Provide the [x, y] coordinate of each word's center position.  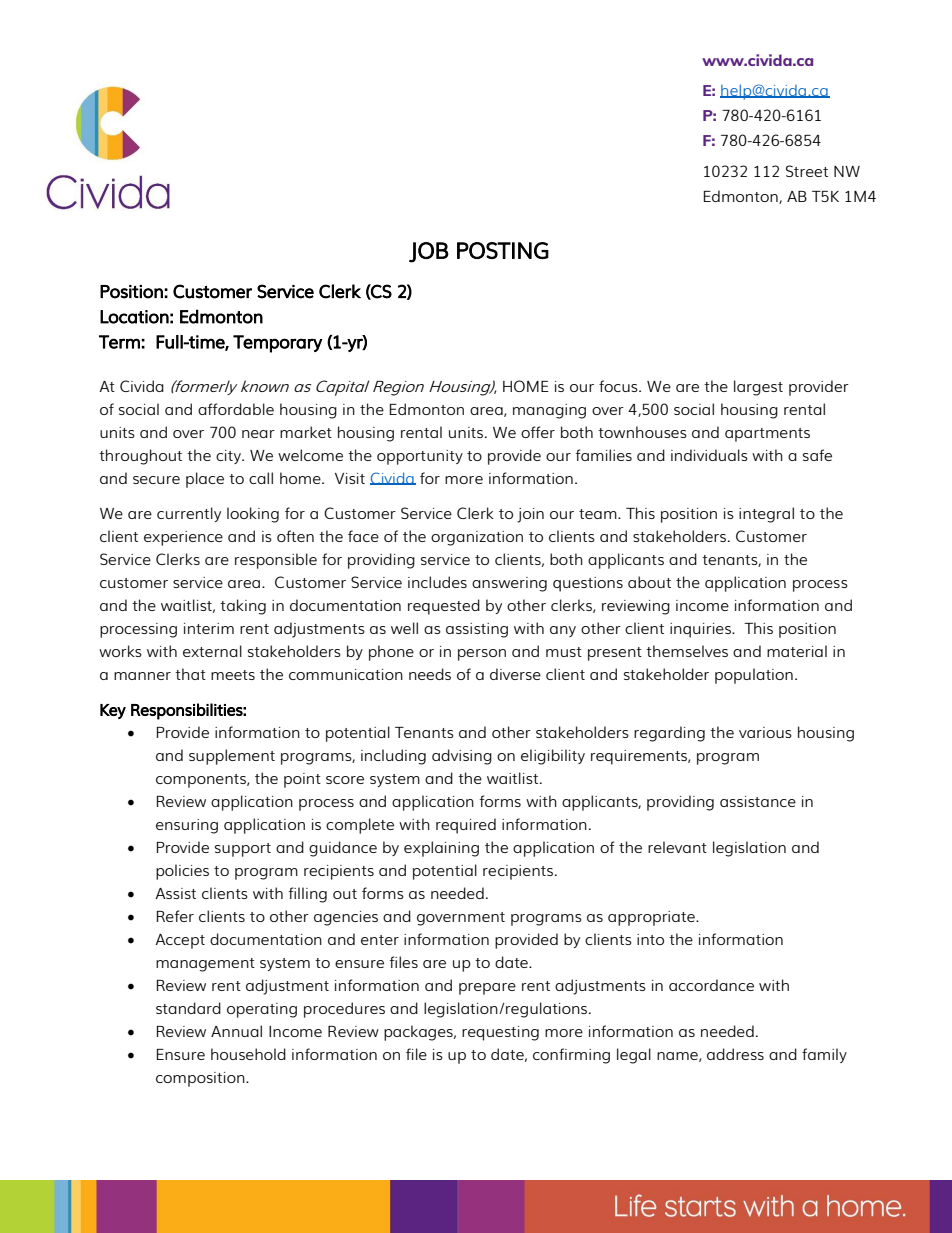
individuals [709, 455]
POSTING [503, 250]
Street [807, 171]
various [765, 732]
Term [119, 342]
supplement [232, 757]
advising [462, 757]
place [205, 480]
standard [188, 1008]
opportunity [420, 457]
